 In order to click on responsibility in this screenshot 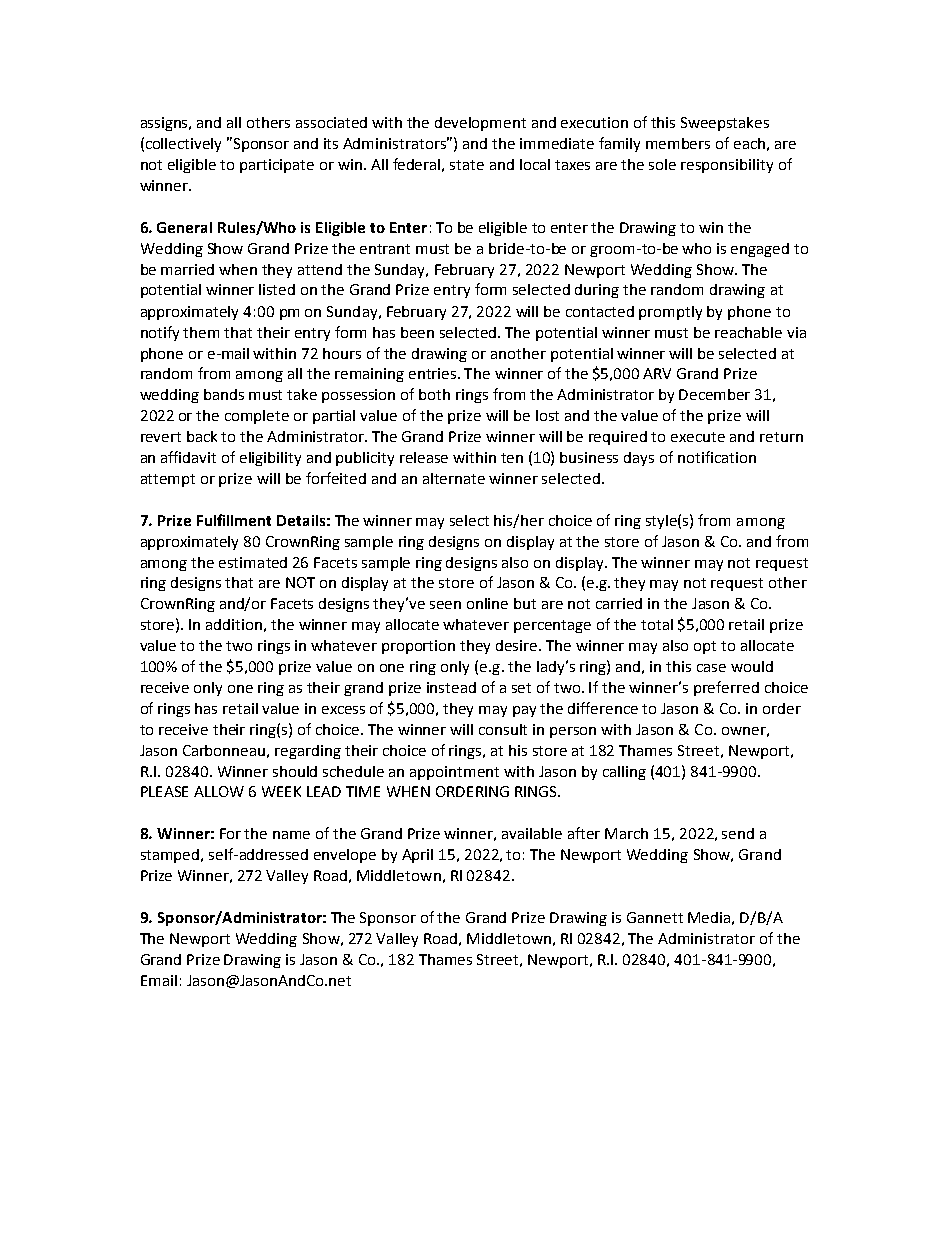, I will do `click(727, 166)`.
